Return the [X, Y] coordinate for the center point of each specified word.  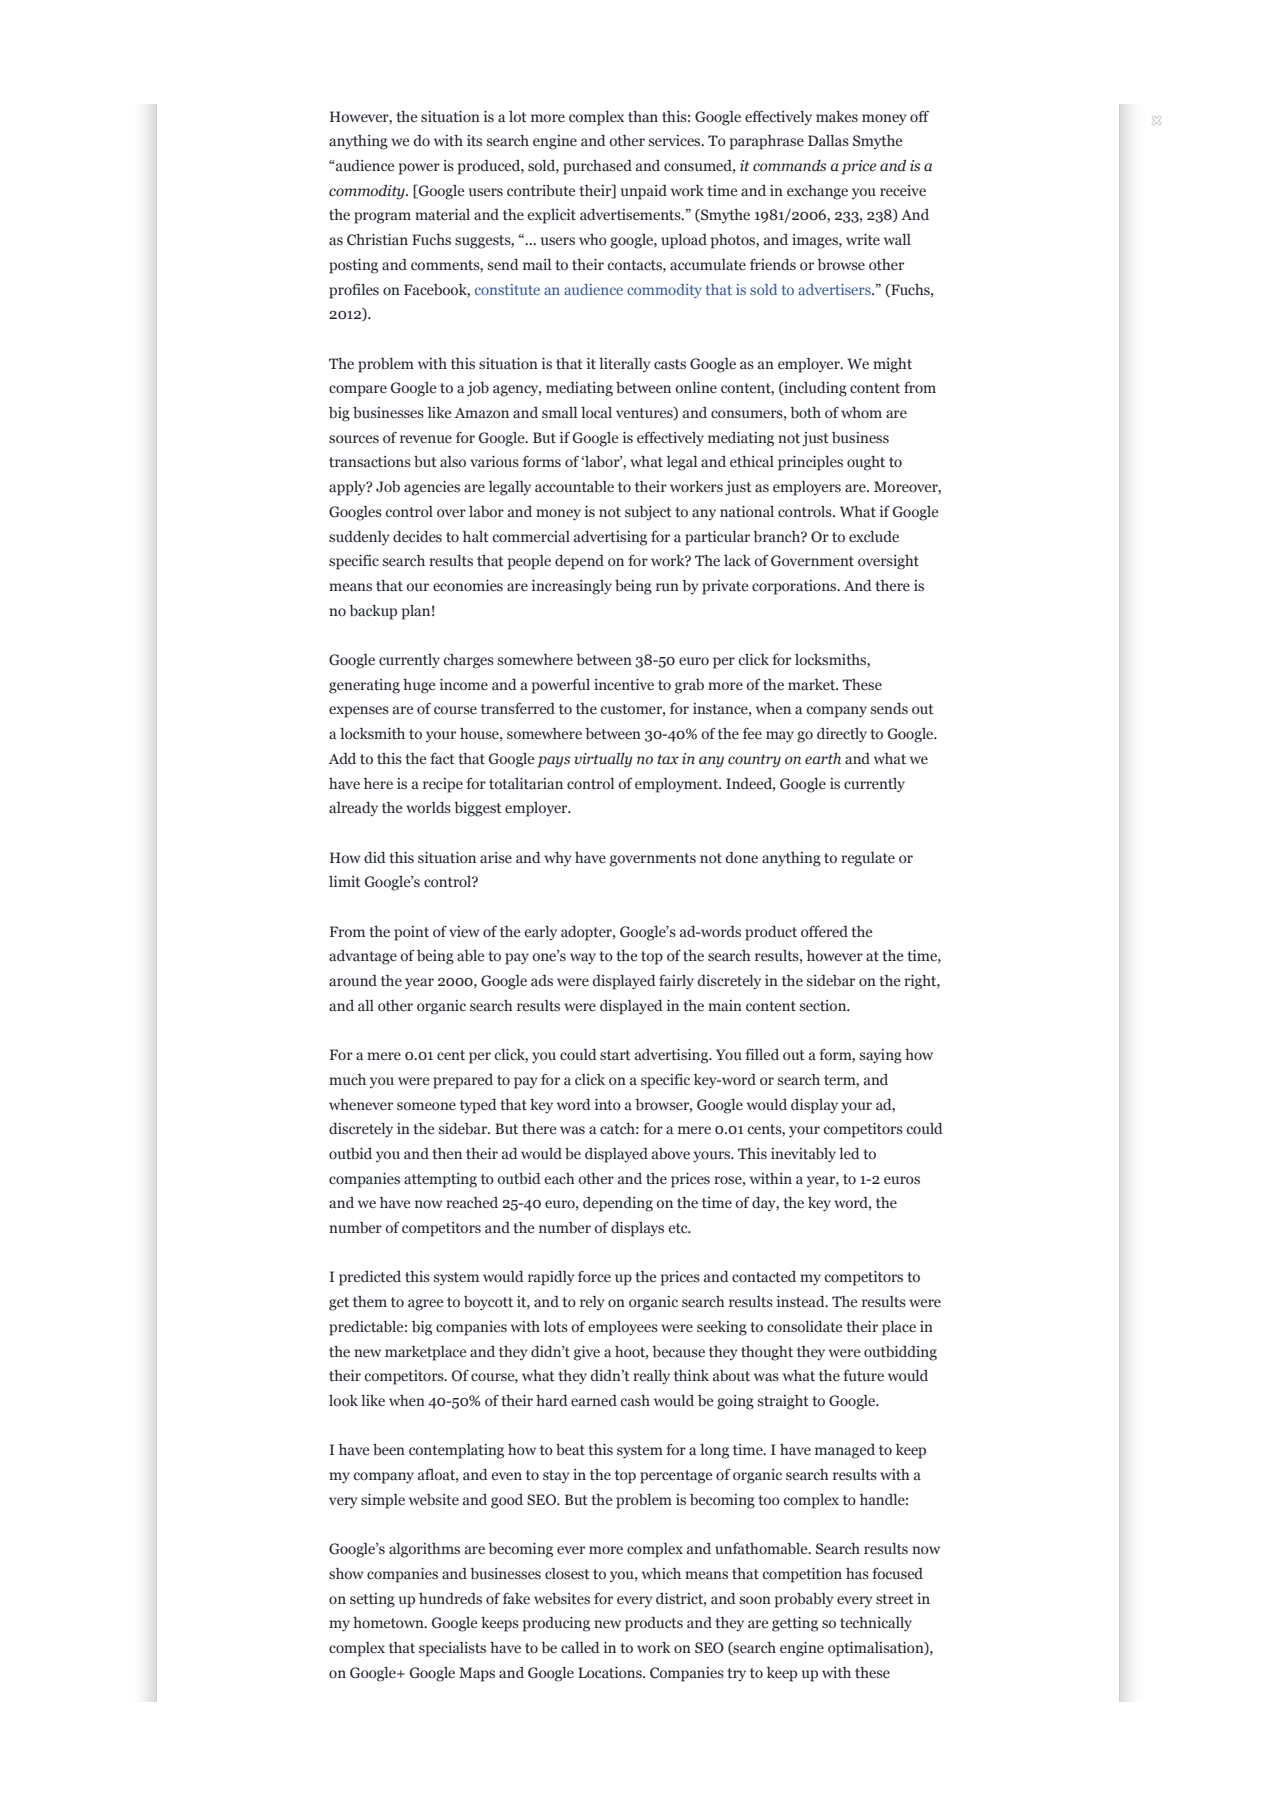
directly [842, 735]
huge [419, 686]
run [667, 587]
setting [372, 1600]
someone [426, 1106]
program [382, 218]
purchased [597, 167]
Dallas [828, 141]
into [608, 1105]
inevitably [803, 1155]
